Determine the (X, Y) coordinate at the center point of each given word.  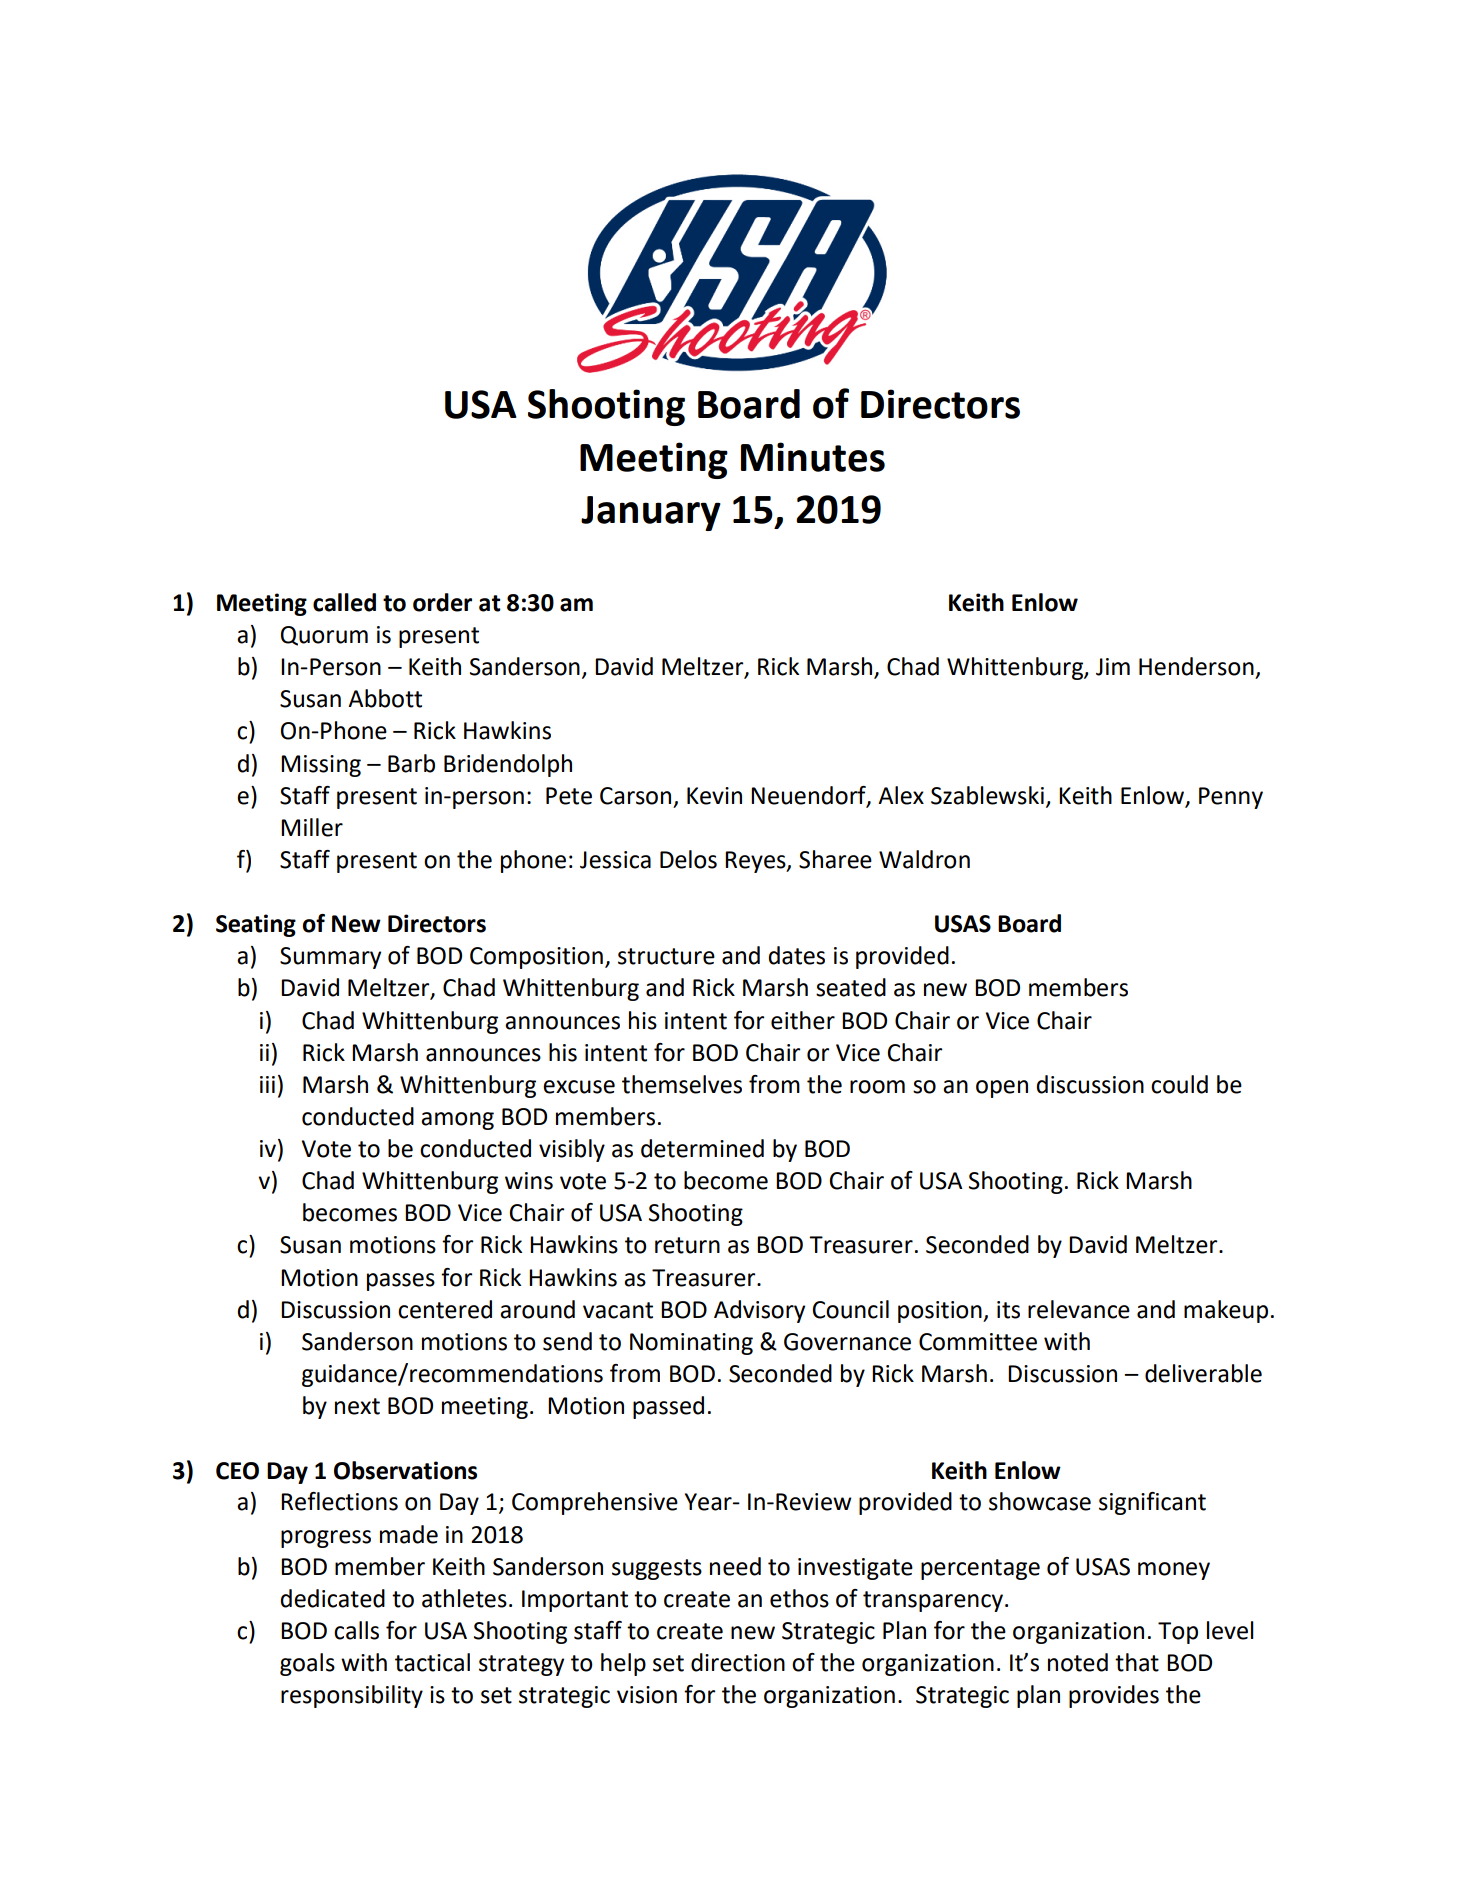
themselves (682, 1084)
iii (267, 1084)
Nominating (691, 1344)
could (1179, 1084)
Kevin (714, 796)
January (651, 513)
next (357, 1406)
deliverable (1203, 1373)
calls (356, 1630)
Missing (321, 766)
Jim (1113, 667)
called (344, 602)
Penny (1231, 798)
